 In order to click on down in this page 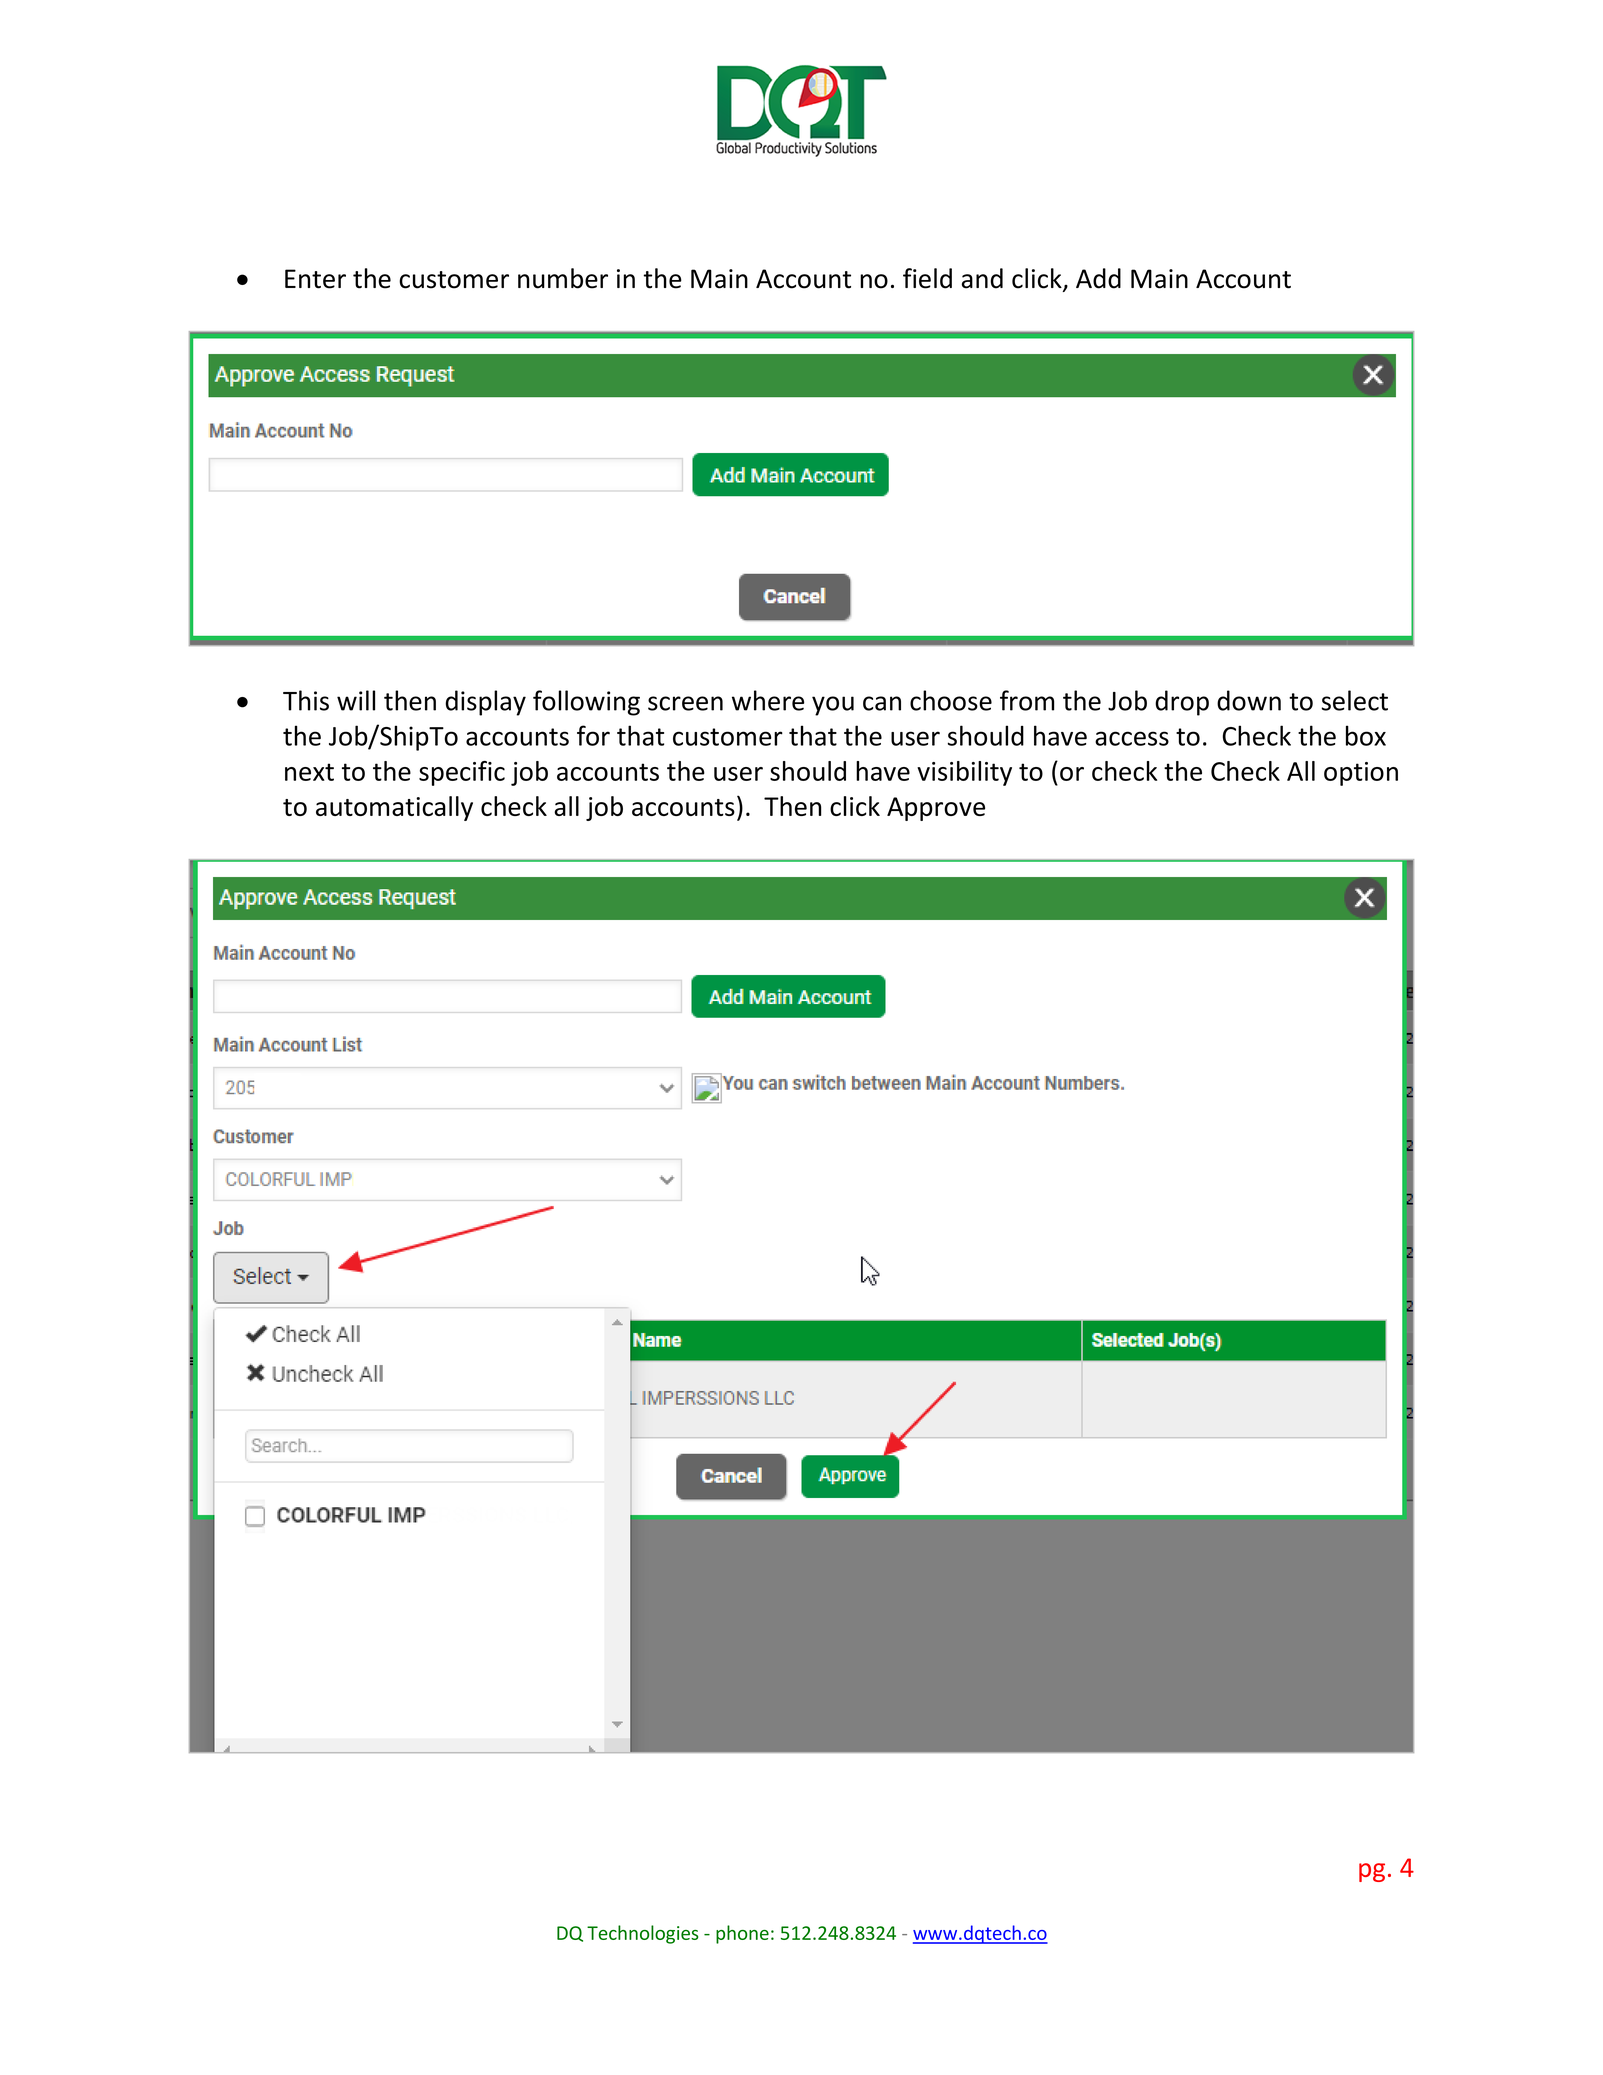, I will do `click(1249, 700)`.
